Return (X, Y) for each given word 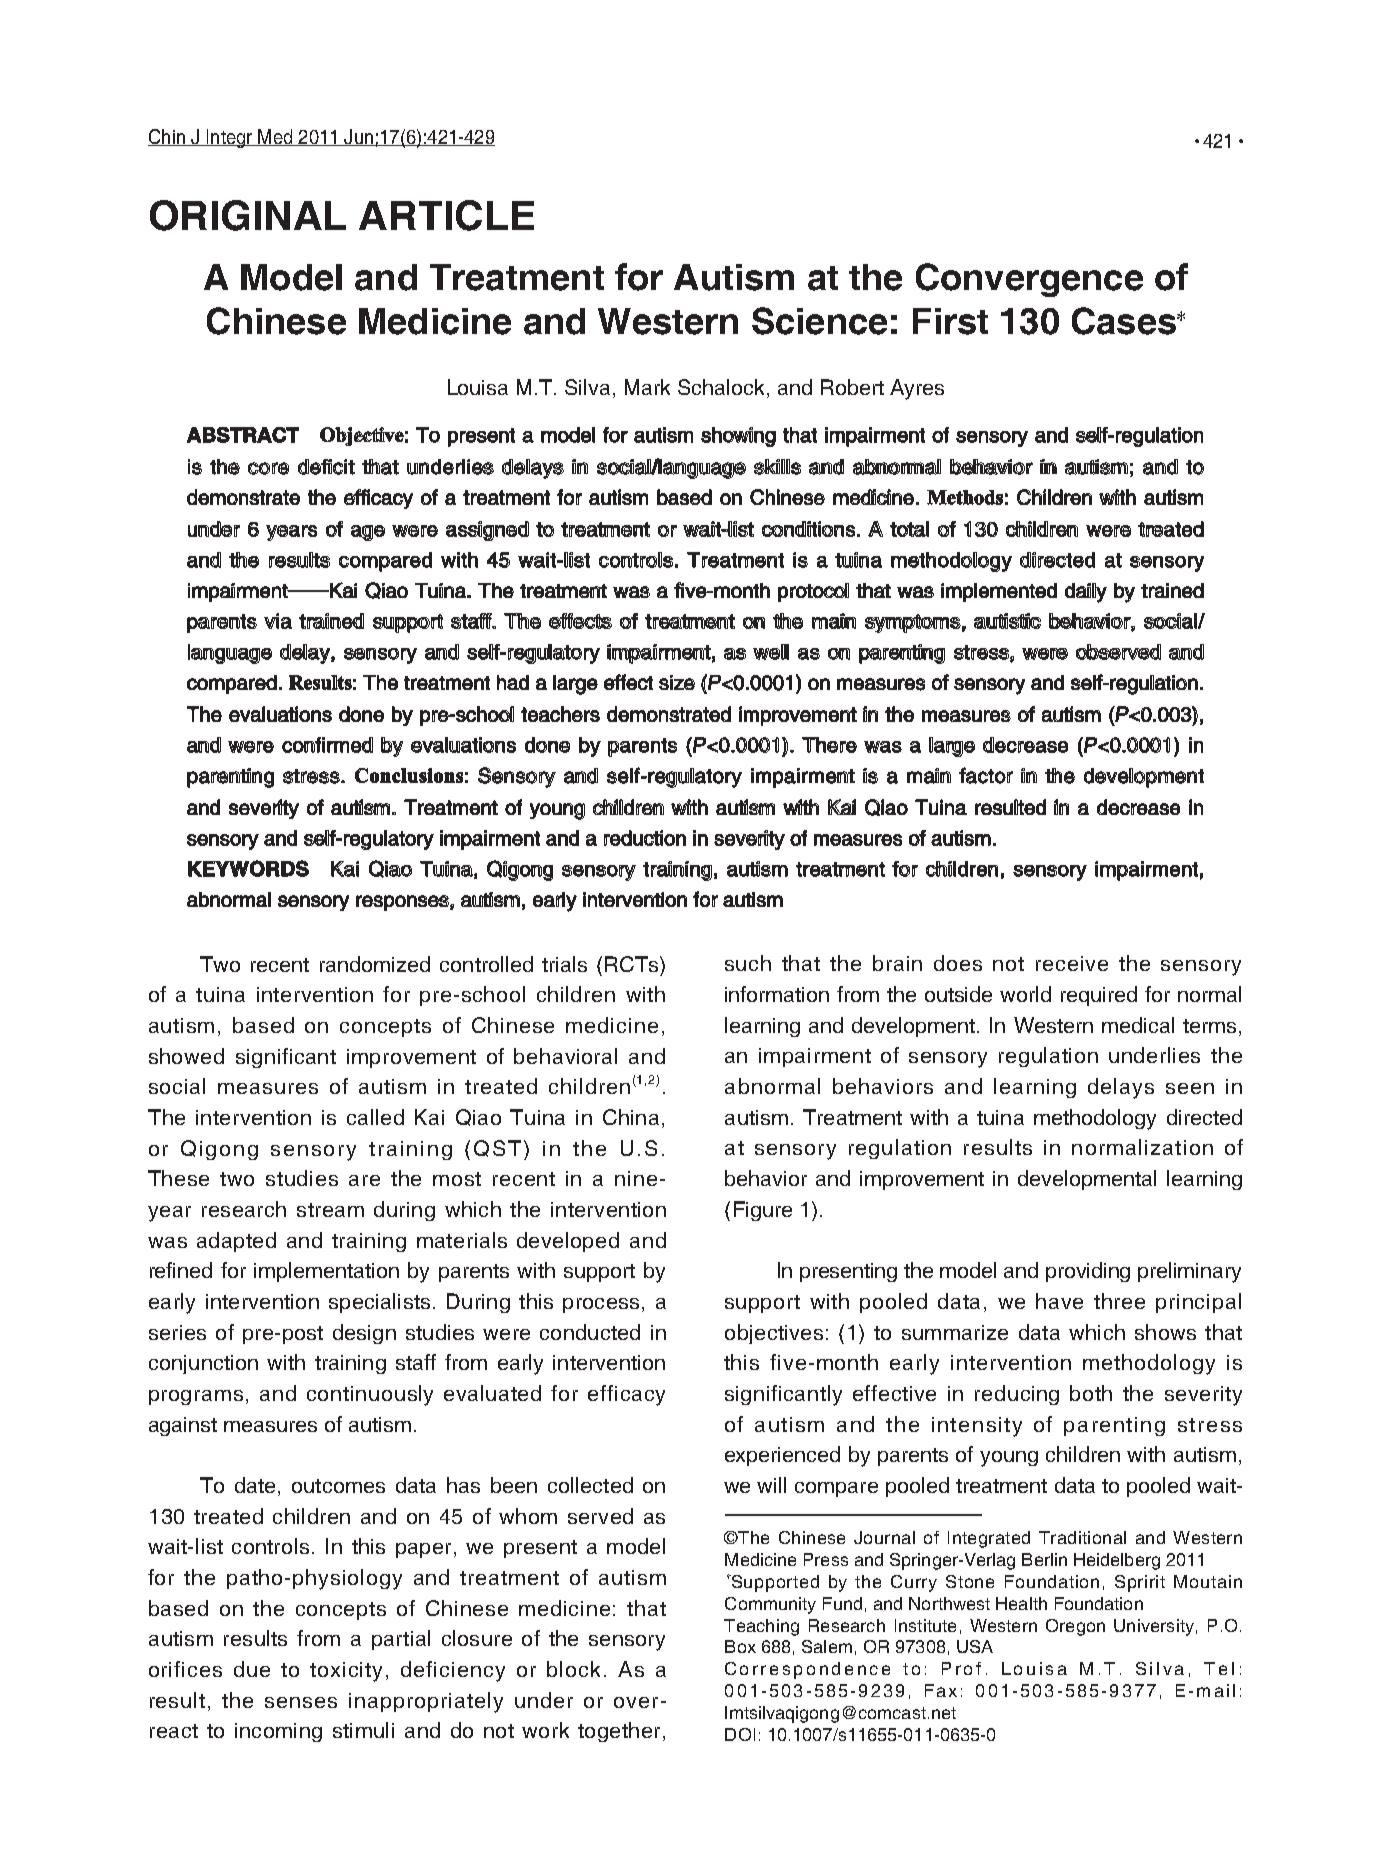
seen (1190, 1088)
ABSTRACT (243, 435)
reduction (645, 838)
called (375, 1117)
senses (301, 1702)
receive (1072, 963)
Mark (647, 387)
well (771, 652)
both (1091, 1393)
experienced (782, 1456)
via (278, 621)
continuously (370, 1395)
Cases (1125, 321)
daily (1086, 593)
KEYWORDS (248, 868)
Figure (763, 1211)
